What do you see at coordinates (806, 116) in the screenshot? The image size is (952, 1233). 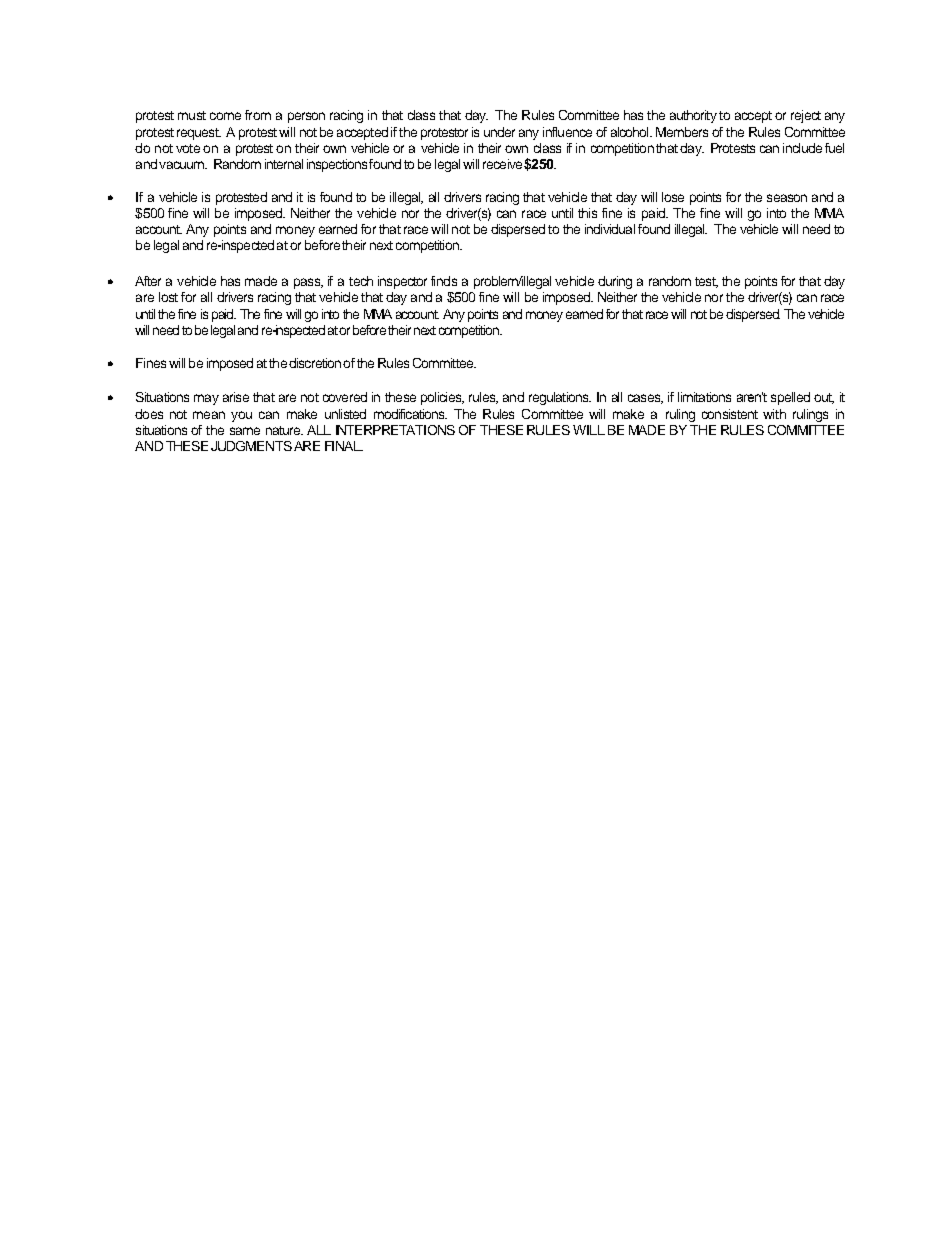 I see `reject` at bounding box center [806, 116].
